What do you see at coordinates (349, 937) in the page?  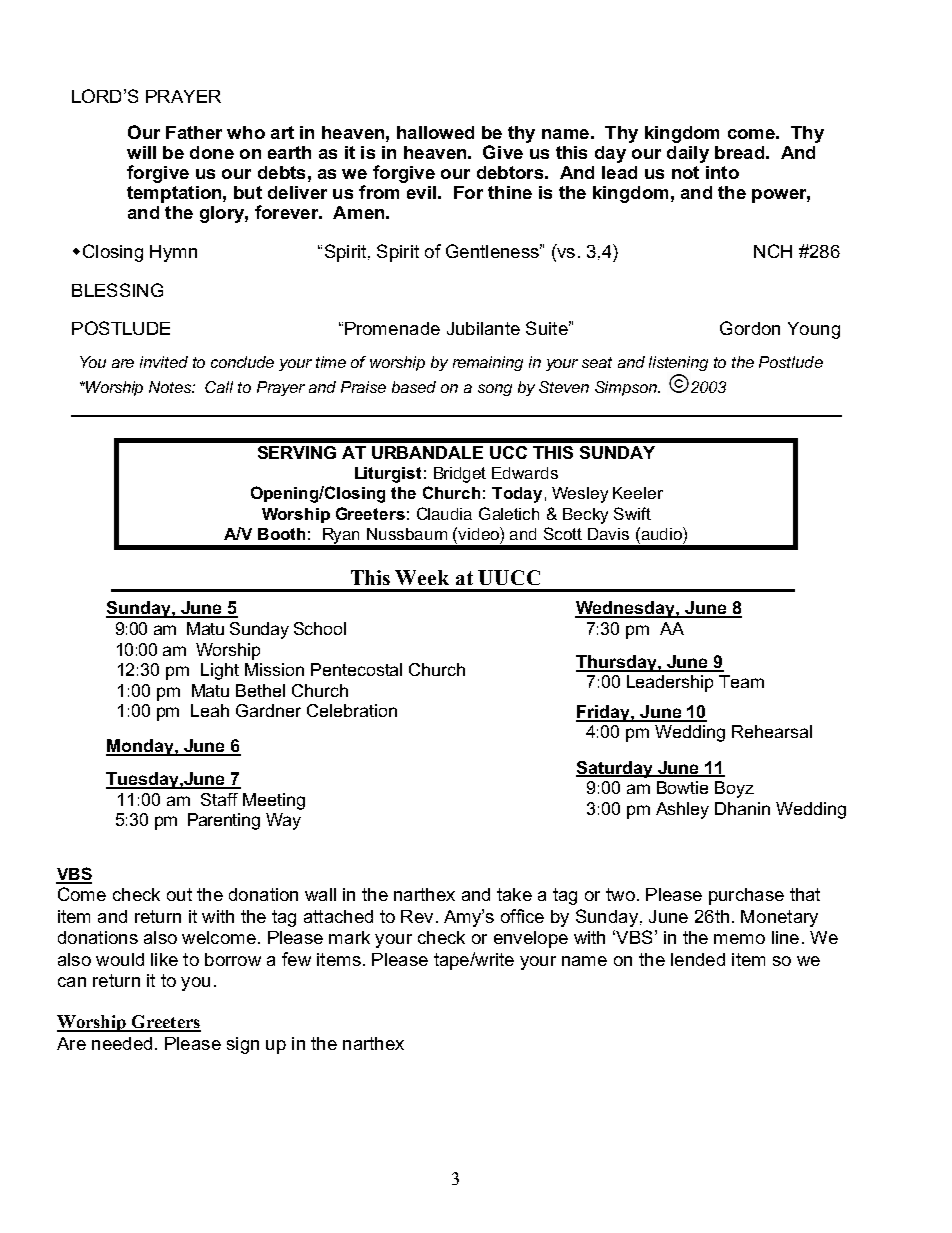 I see `mark` at bounding box center [349, 937].
